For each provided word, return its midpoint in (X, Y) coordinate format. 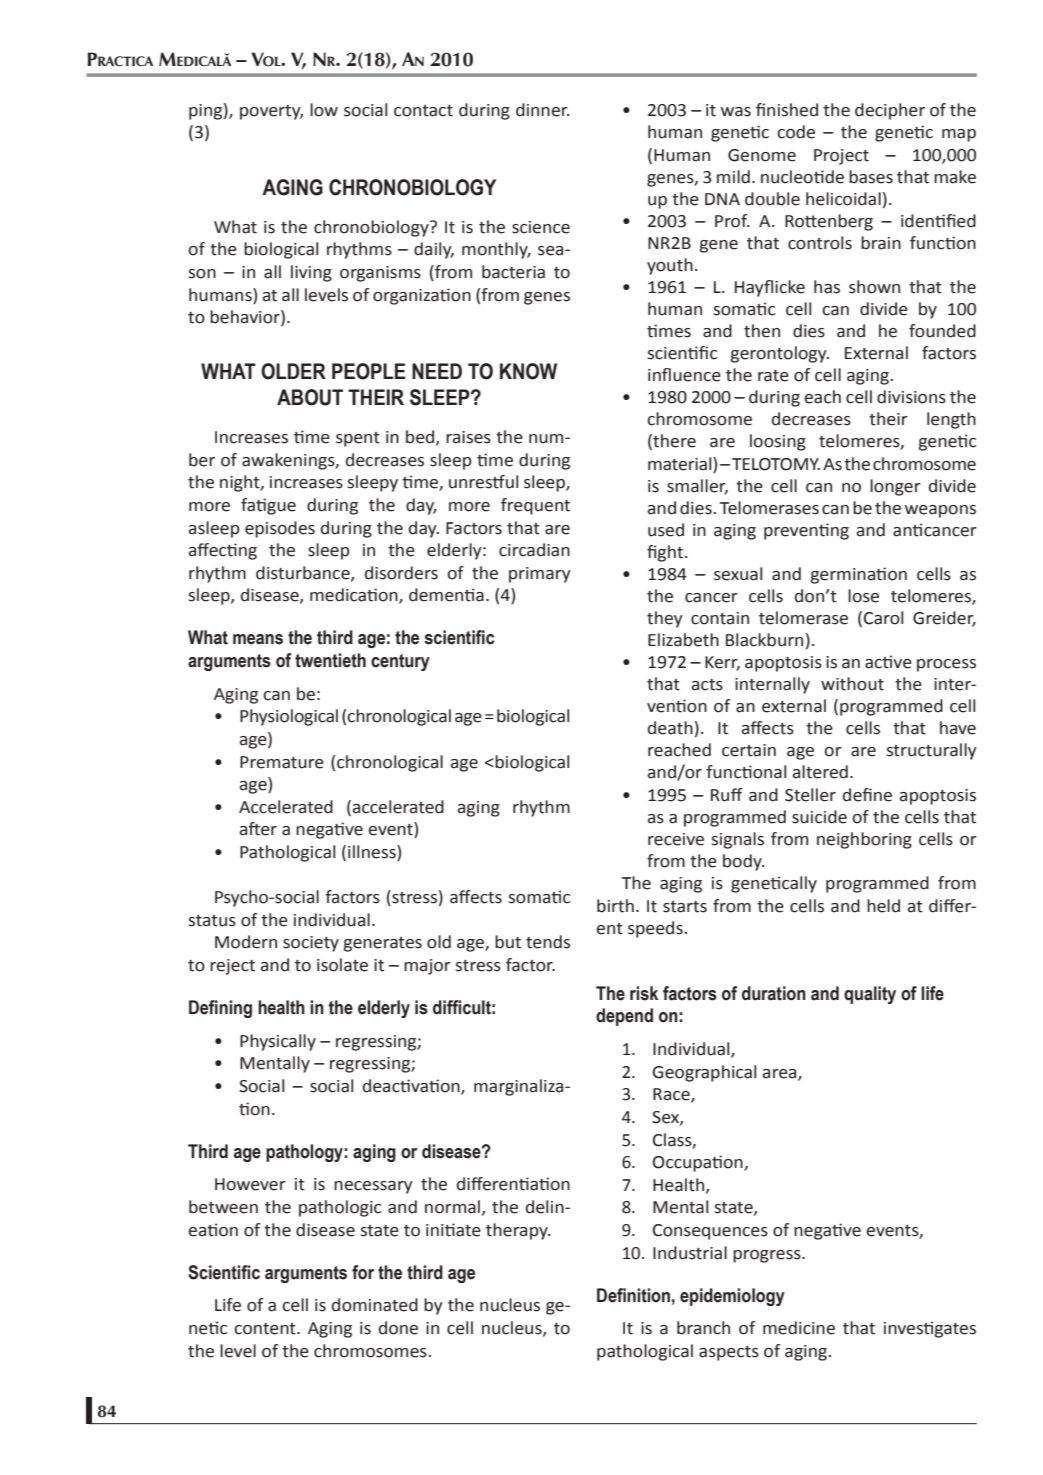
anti (907, 530)
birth (615, 906)
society (311, 944)
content (266, 1329)
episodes (280, 529)
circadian (534, 550)
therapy (518, 1231)
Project (841, 157)
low (324, 110)
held (883, 906)
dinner (543, 110)
